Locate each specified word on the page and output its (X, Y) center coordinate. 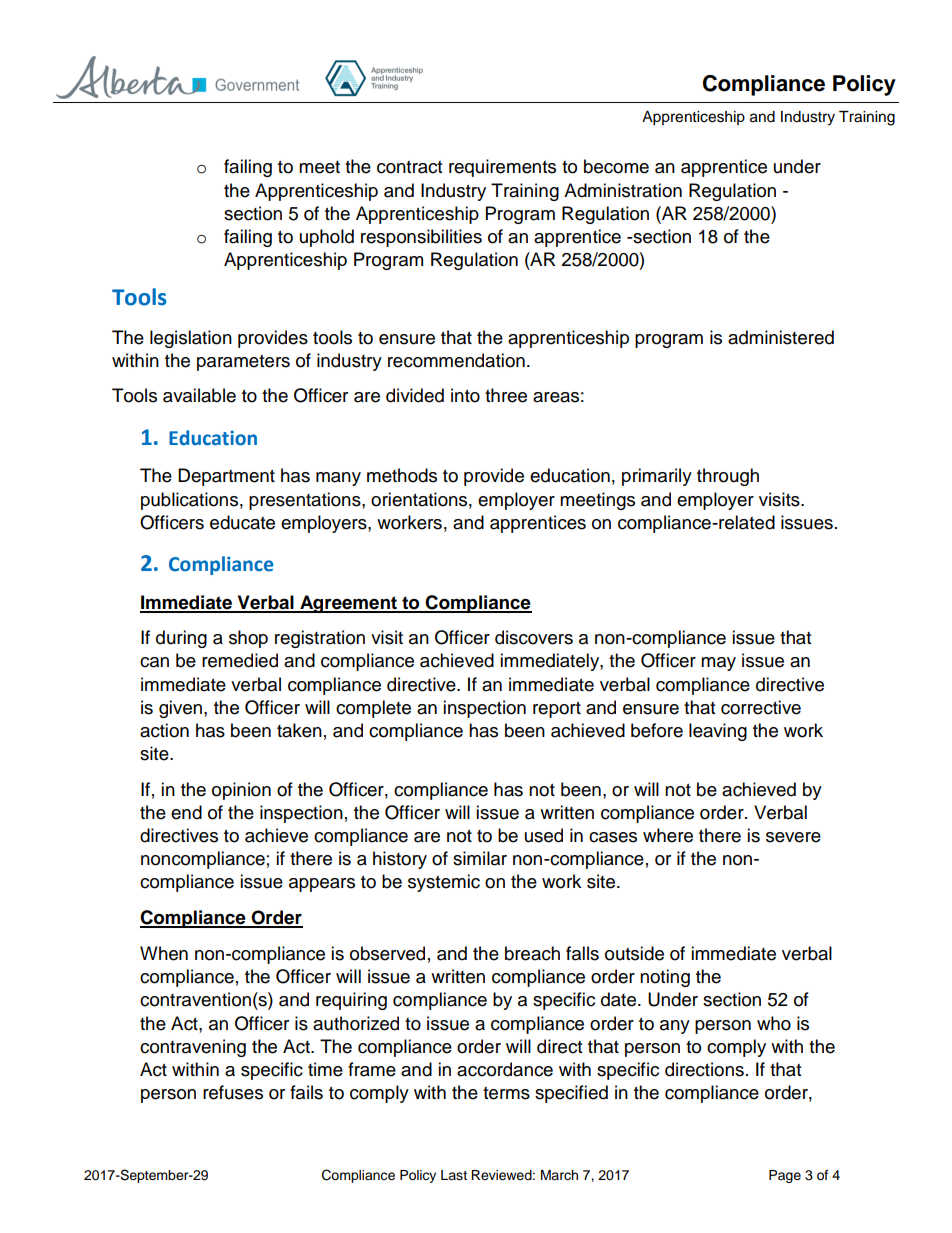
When (164, 953)
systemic (444, 883)
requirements (502, 168)
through (728, 477)
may (718, 664)
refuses (233, 1092)
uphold (327, 238)
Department (226, 477)
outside (634, 953)
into (465, 395)
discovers (534, 637)
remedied (240, 660)
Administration (623, 190)
